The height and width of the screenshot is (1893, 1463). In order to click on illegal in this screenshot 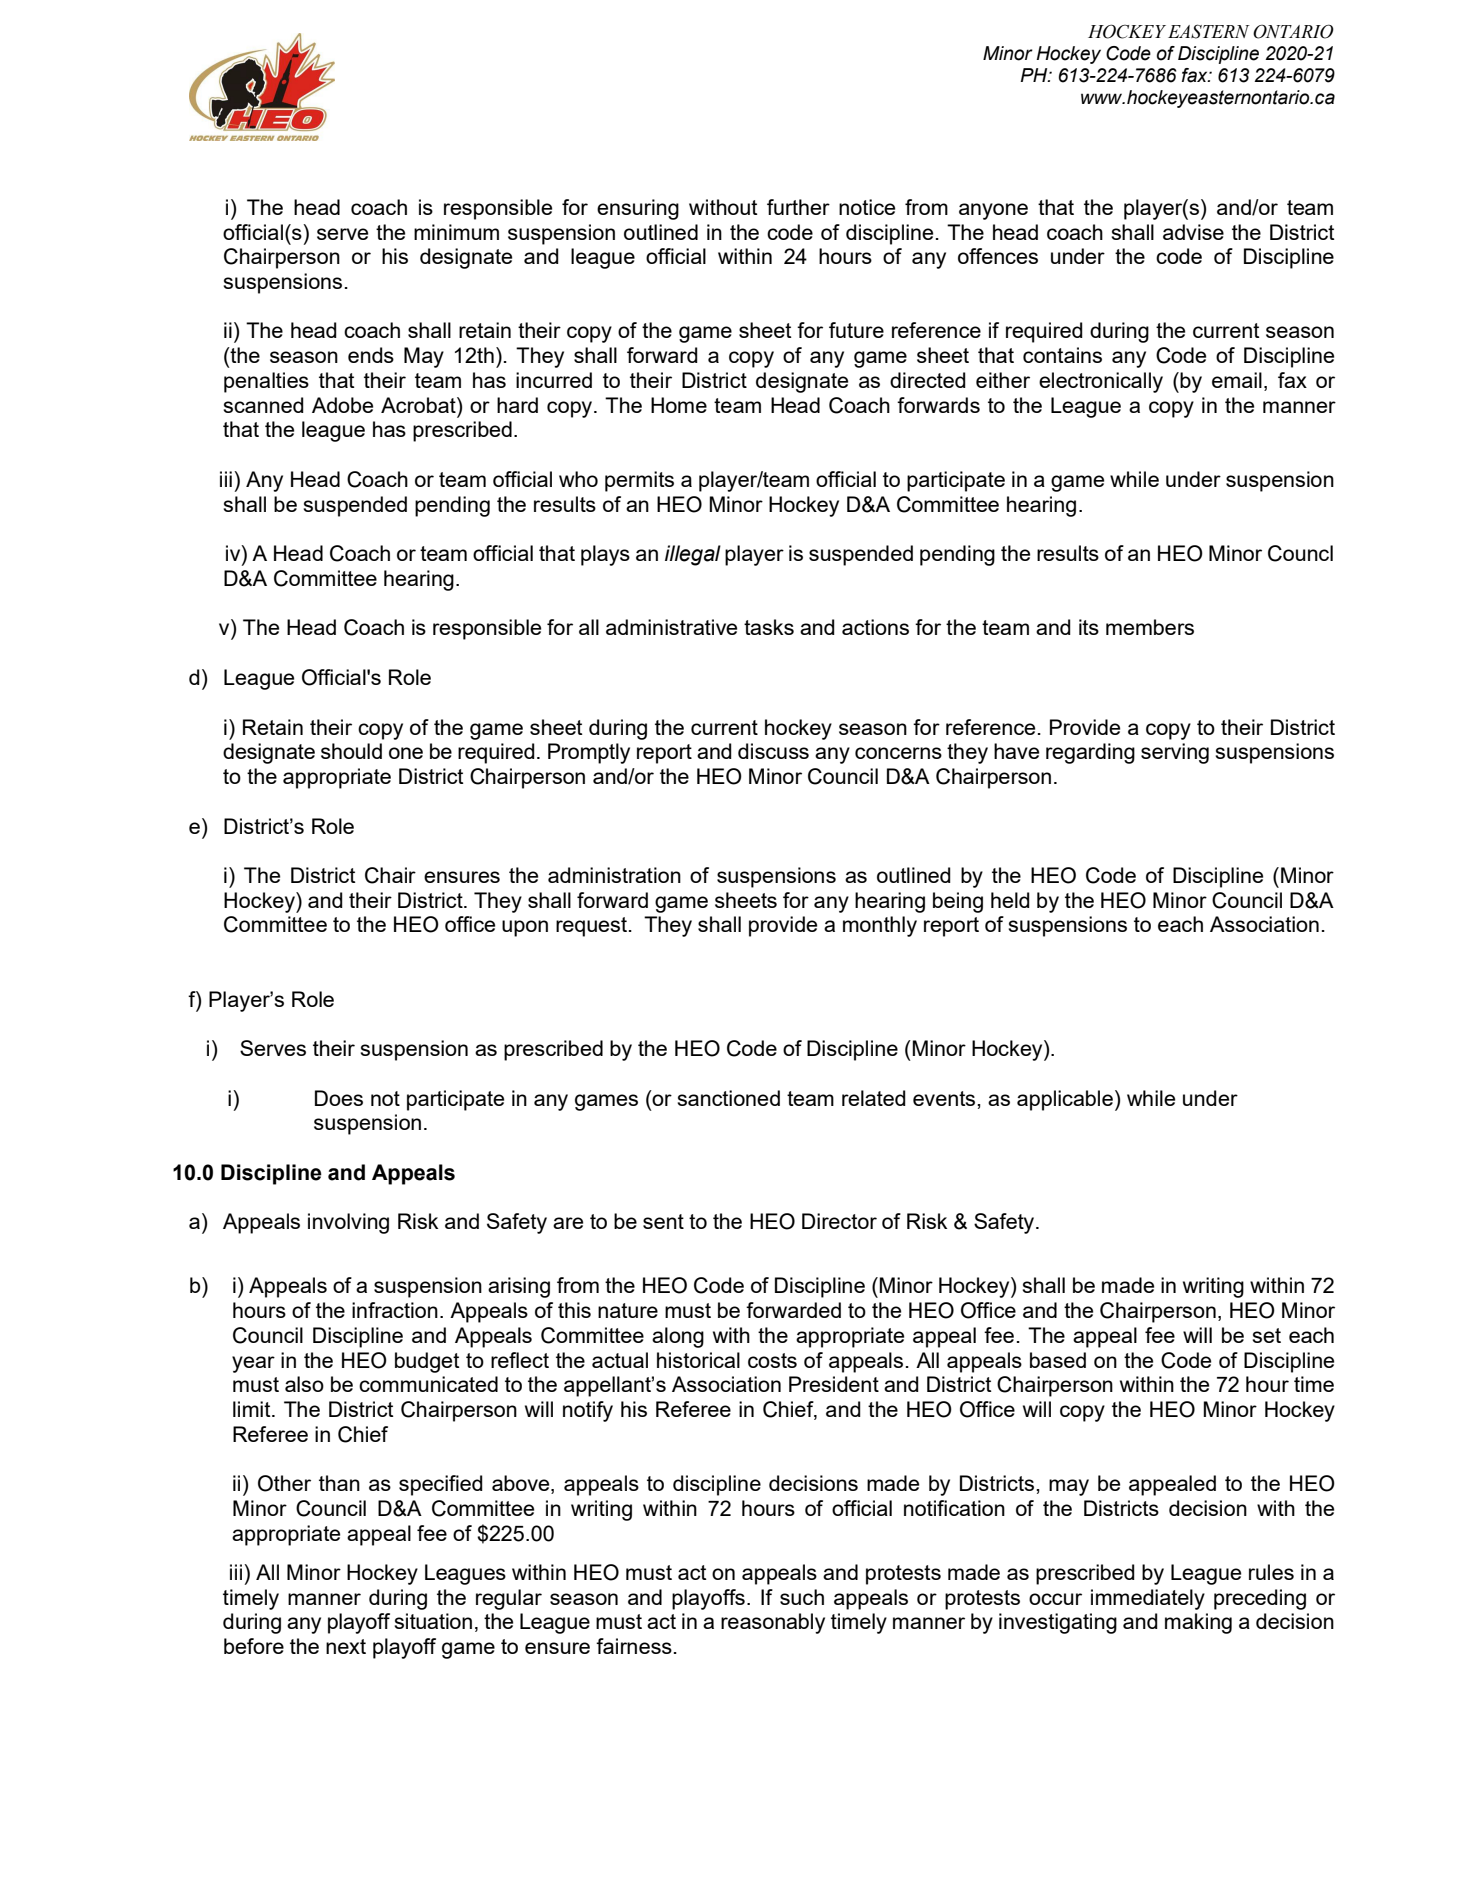, I will do `click(693, 555)`.
